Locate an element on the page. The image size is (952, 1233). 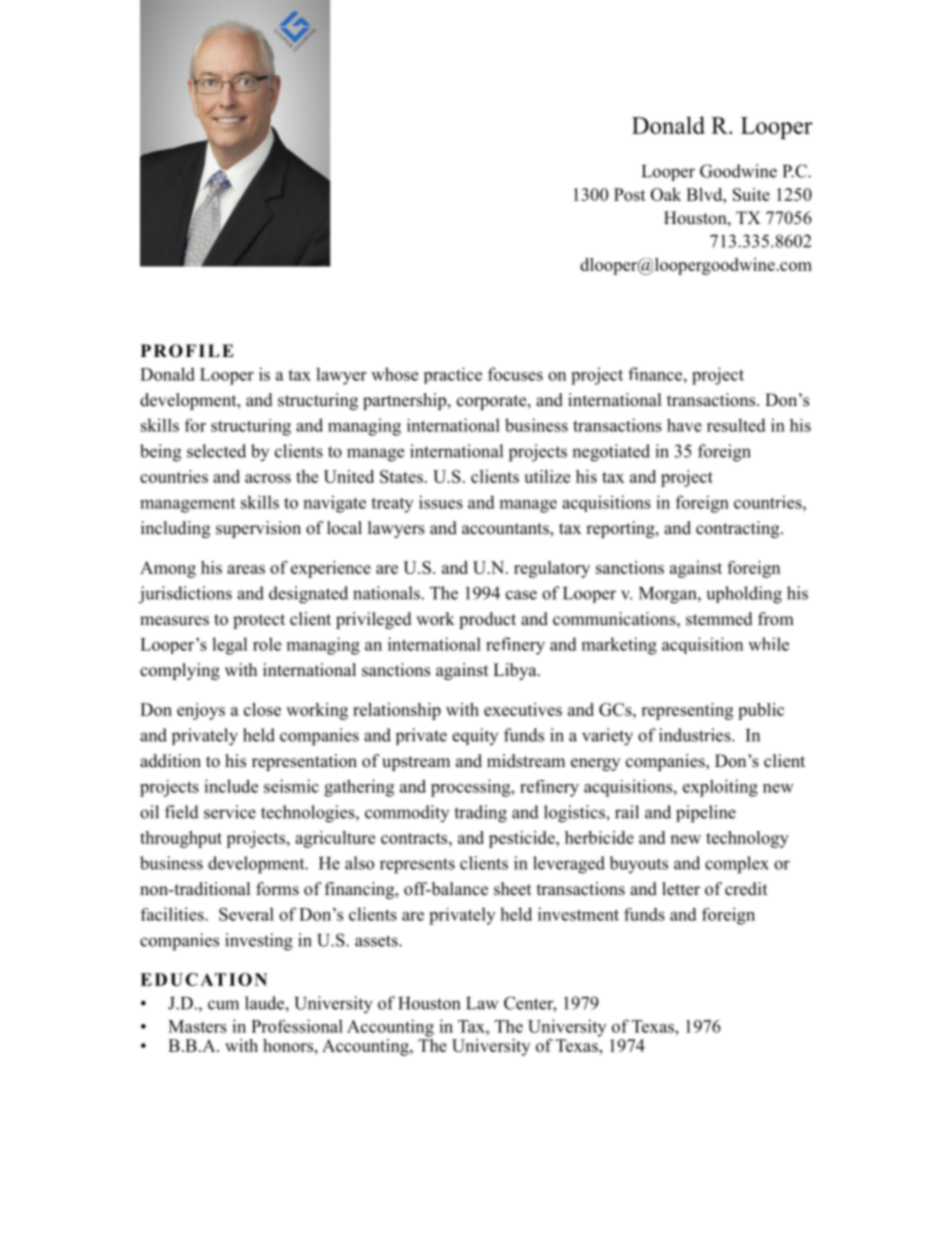
industries is located at coordinates (696, 735).
